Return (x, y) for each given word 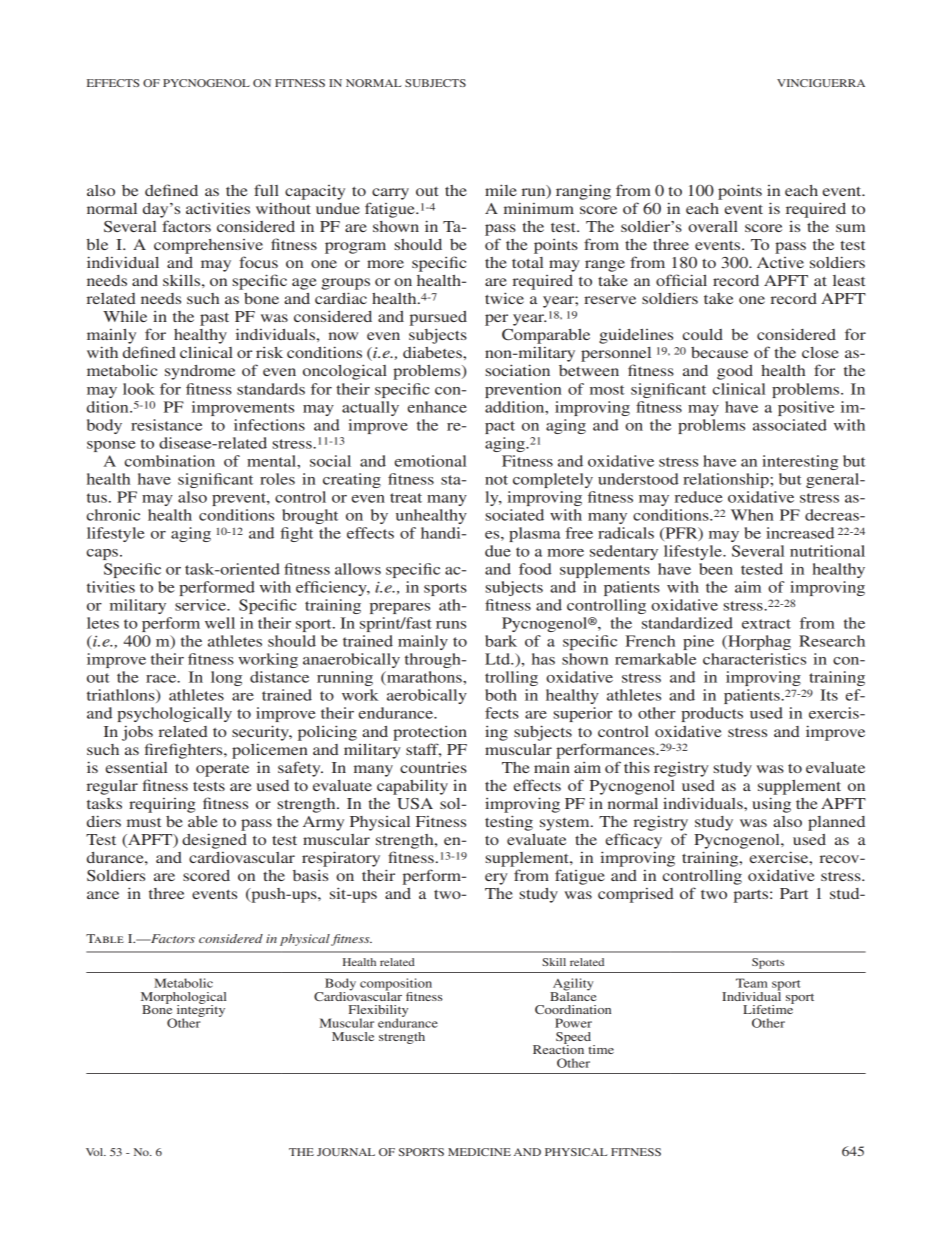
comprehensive (208, 246)
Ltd (498, 659)
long (226, 678)
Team (752, 983)
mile (501, 190)
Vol (95, 1152)
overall (713, 226)
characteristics (754, 659)
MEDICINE (479, 1152)
